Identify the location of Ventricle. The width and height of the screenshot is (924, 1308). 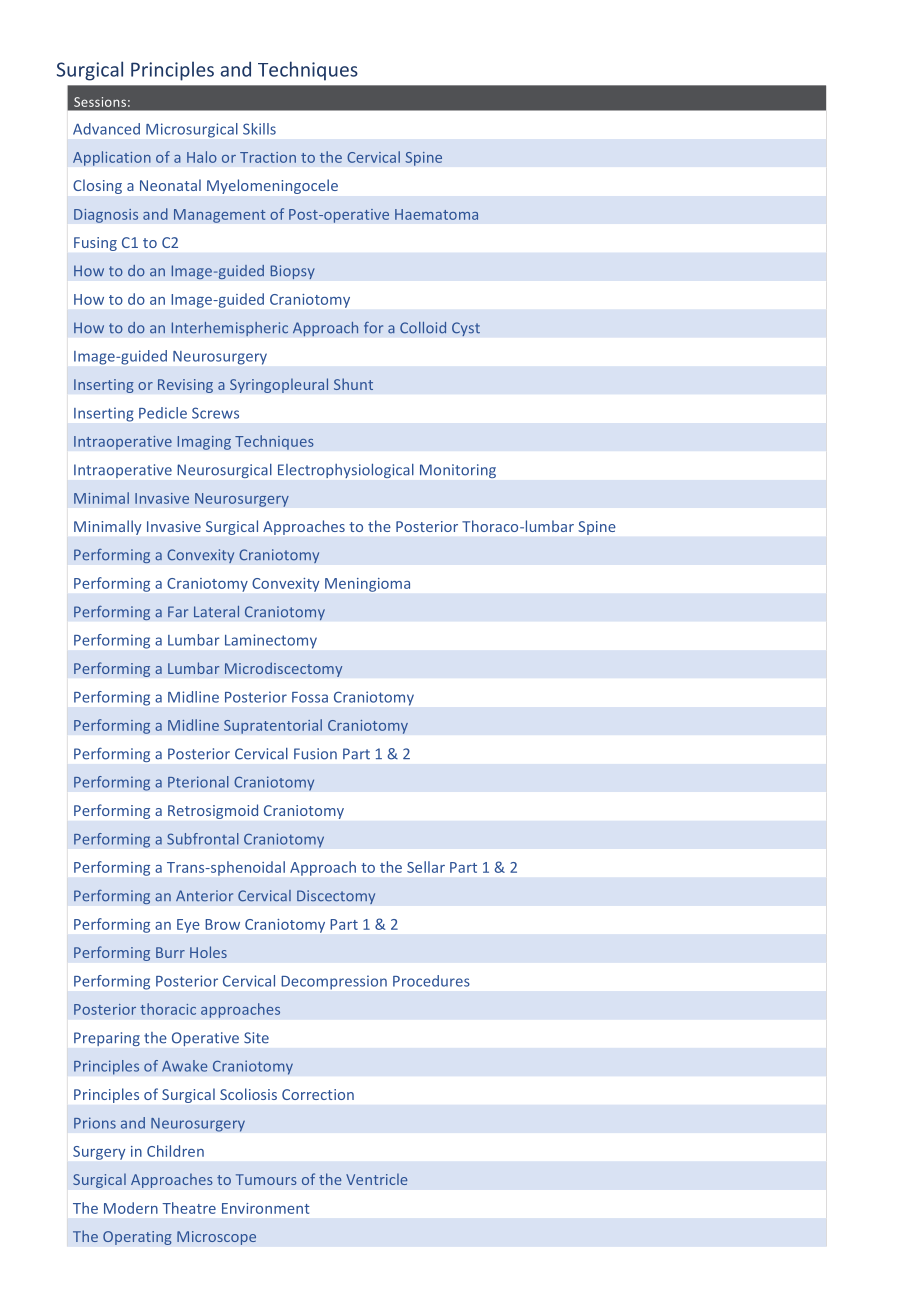
(377, 1179).
